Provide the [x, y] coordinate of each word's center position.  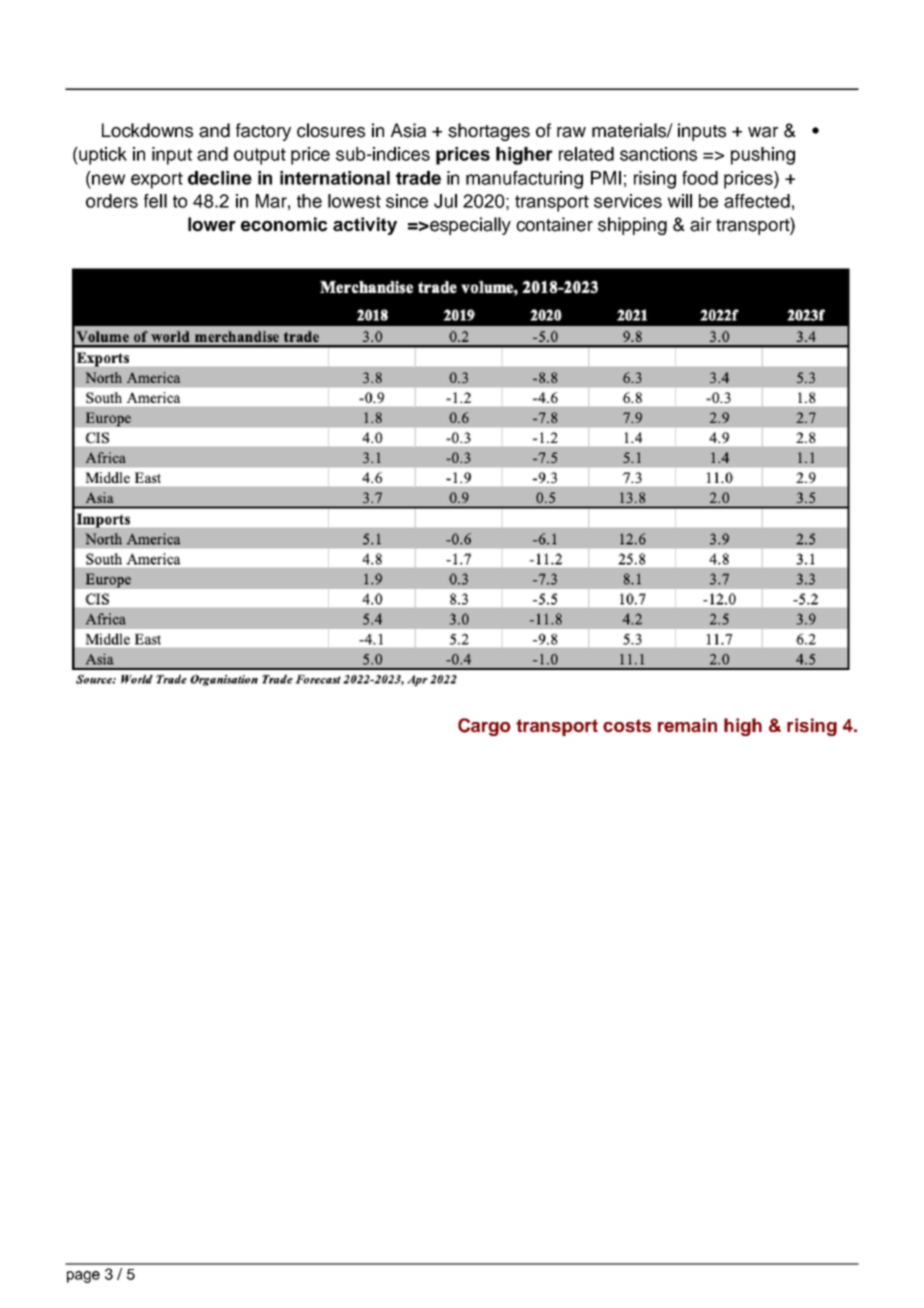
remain [687, 725]
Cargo [484, 727]
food [700, 178]
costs [627, 726]
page [83, 1277]
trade [418, 178]
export [157, 180]
